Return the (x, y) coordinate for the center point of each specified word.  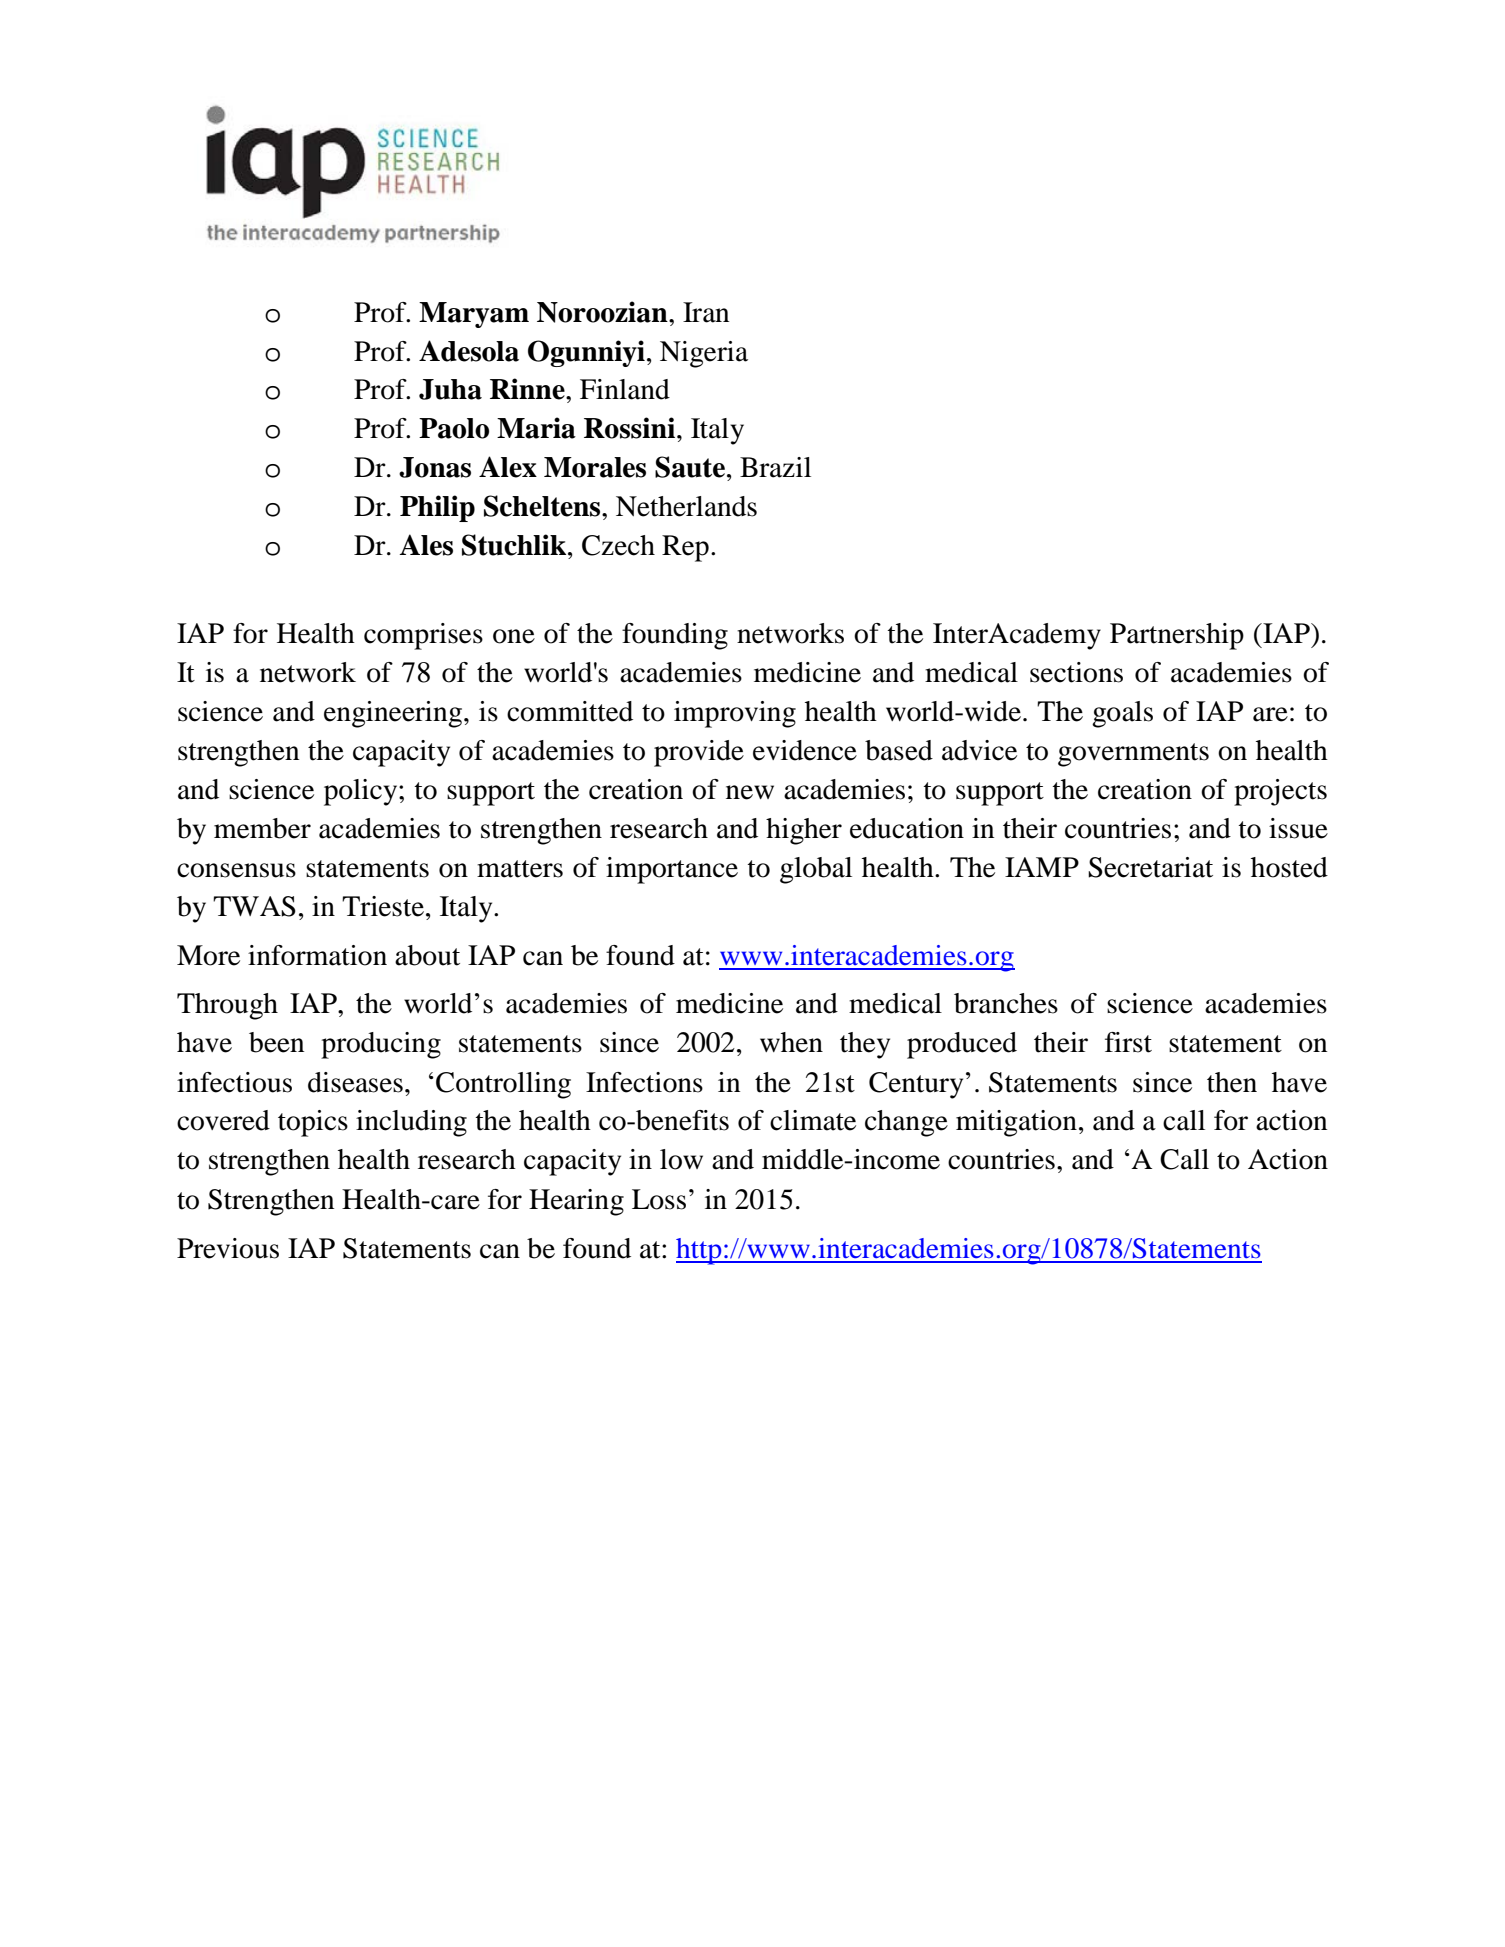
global (816, 870)
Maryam (474, 315)
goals (1122, 714)
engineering (394, 714)
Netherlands (686, 506)
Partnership (1177, 636)
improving (735, 714)
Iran (706, 312)
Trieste (383, 906)
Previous (228, 1248)
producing (381, 1045)
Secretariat (1150, 867)
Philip (437, 508)
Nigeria (704, 354)
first (1128, 1042)
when (791, 1042)
